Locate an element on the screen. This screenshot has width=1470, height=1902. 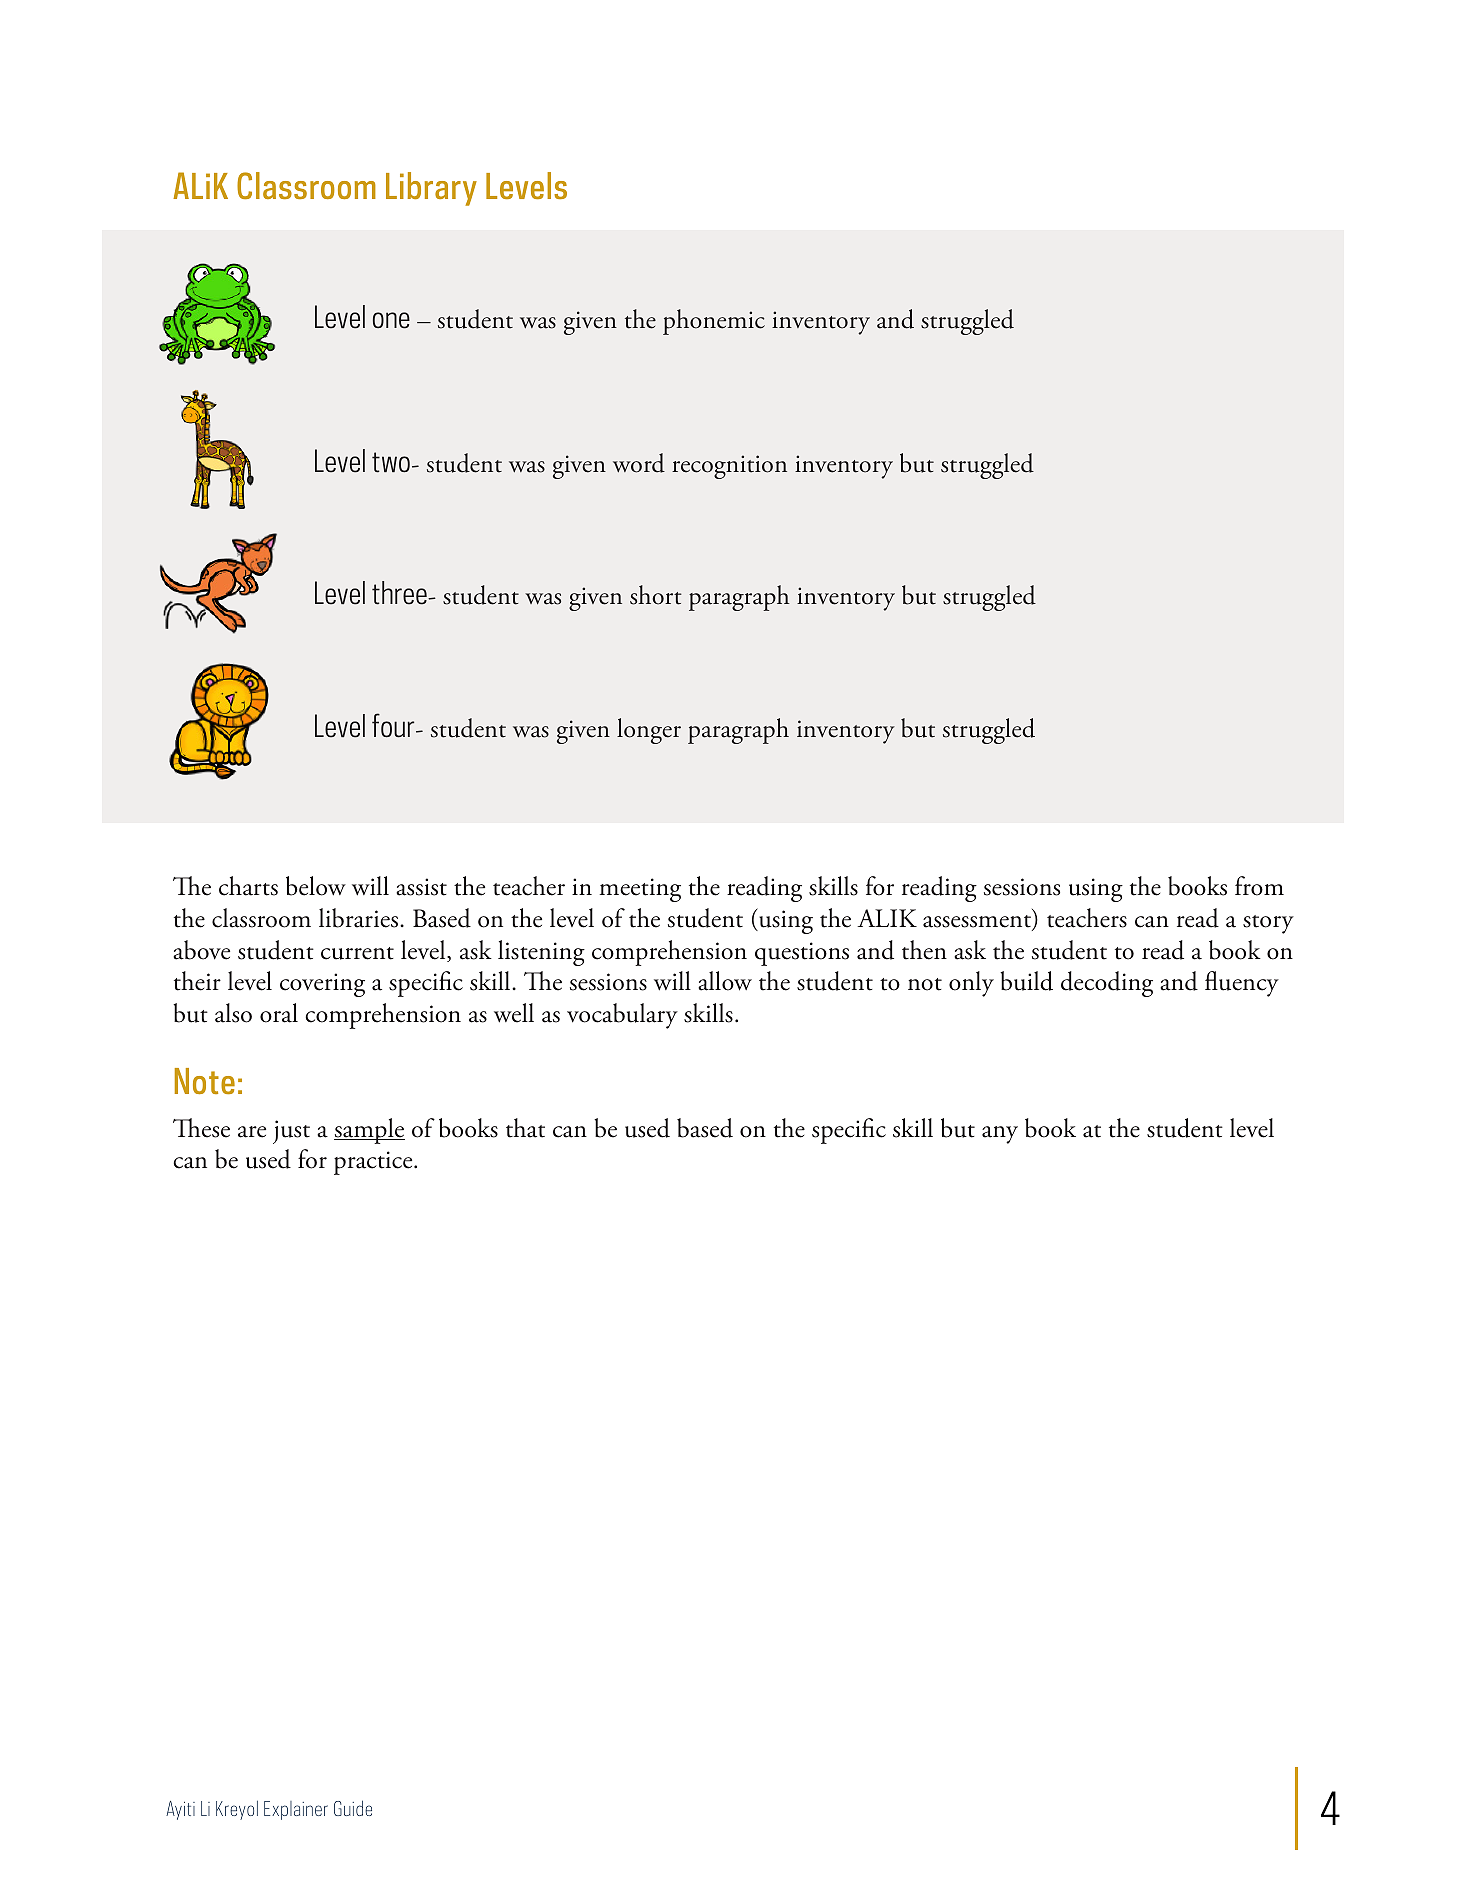
story is located at coordinates (1268, 924).
